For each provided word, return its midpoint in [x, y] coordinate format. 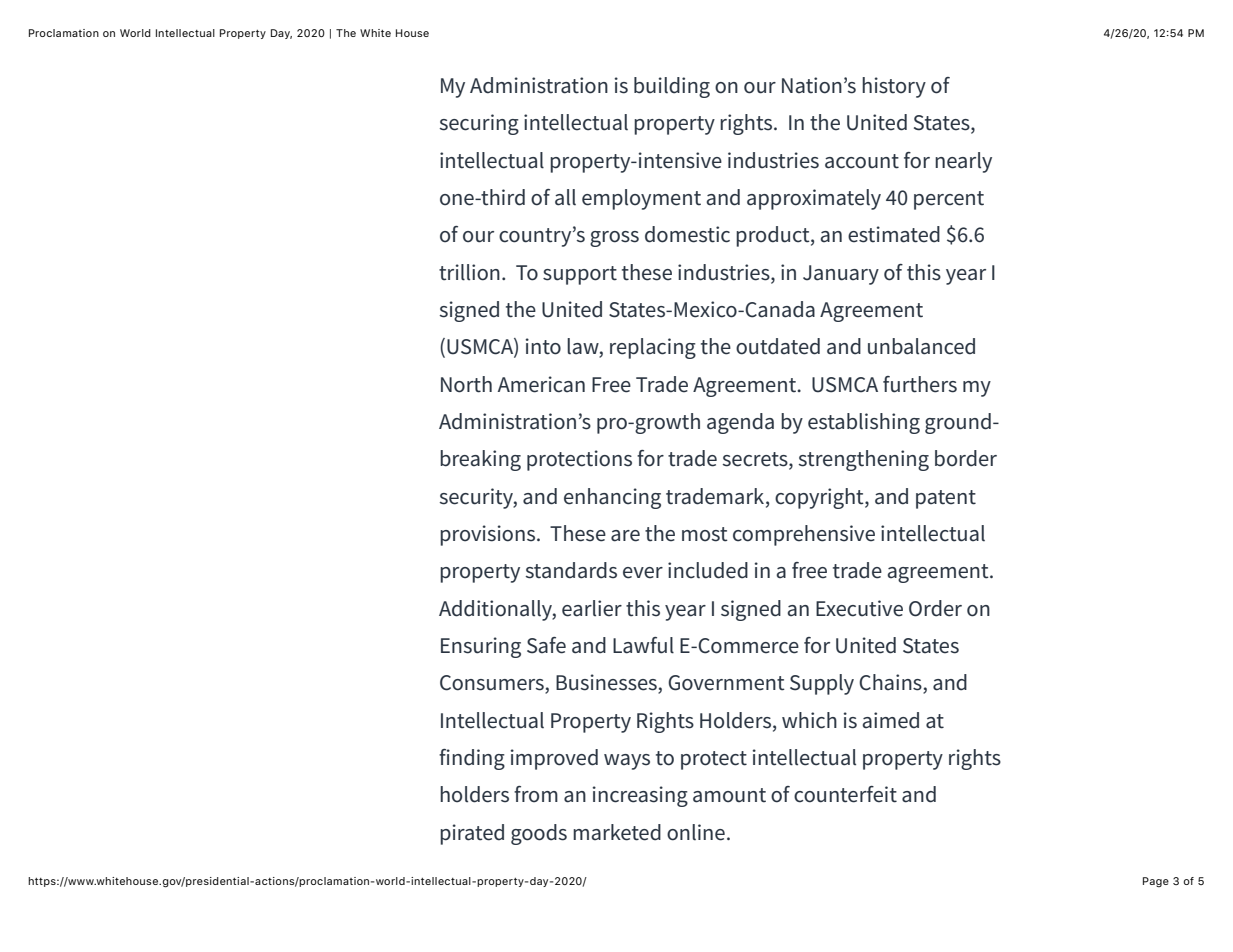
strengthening [864, 460]
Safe [546, 645]
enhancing [612, 498]
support [580, 275]
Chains [891, 683]
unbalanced [921, 346]
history [894, 87]
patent [946, 499]
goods [539, 834]
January [841, 275]
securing [479, 124]
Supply [822, 684]
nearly [963, 162]
